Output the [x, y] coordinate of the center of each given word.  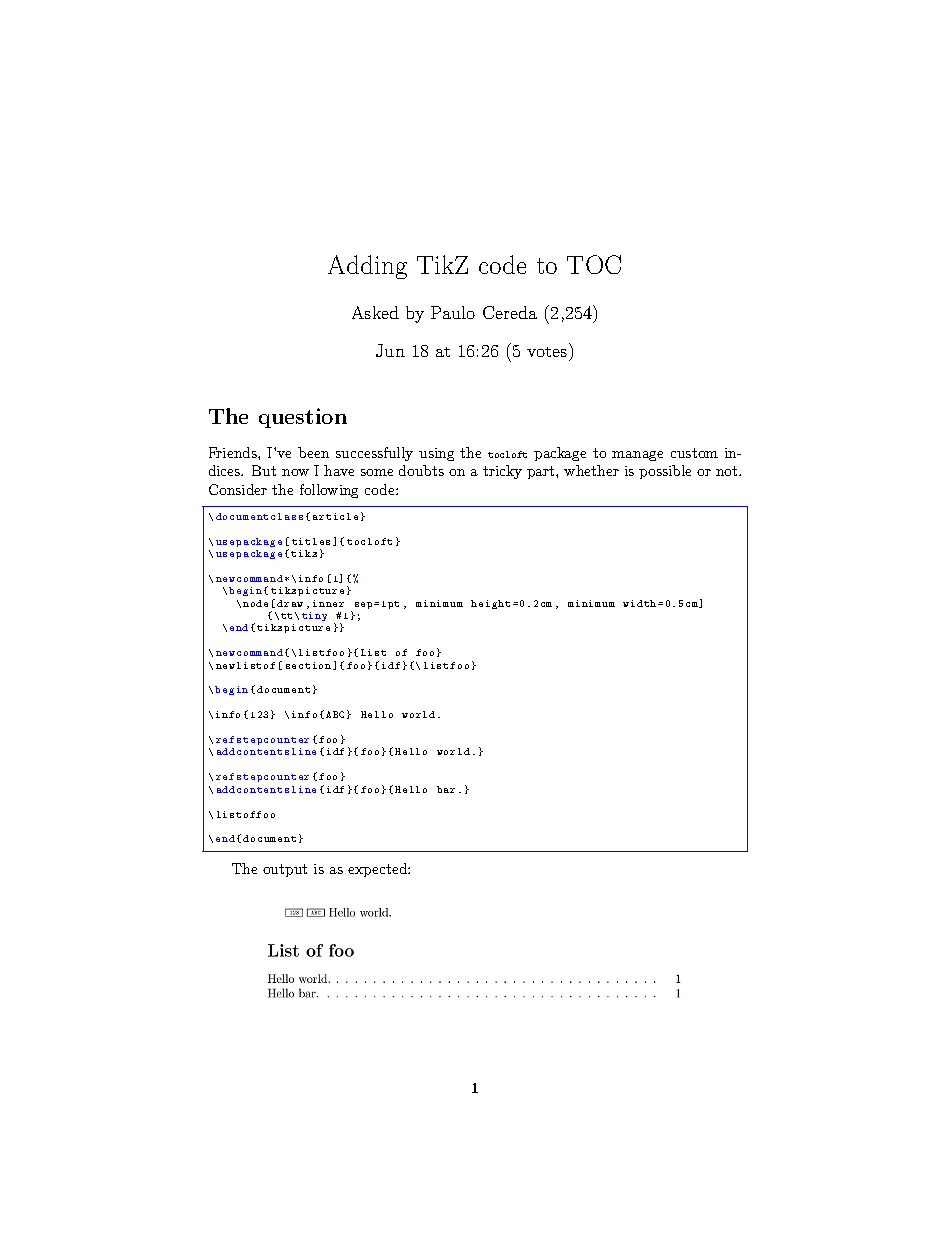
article [335, 516]
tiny [314, 616]
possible [665, 472]
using [436, 454]
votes [547, 352]
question [303, 418]
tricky [502, 472]
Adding [367, 267]
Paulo [453, 312]
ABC [335, 714]
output [285, 870]
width [639, 603]
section [310, 666]
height [490, 604]
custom [694, 453]
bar [446, 789]
